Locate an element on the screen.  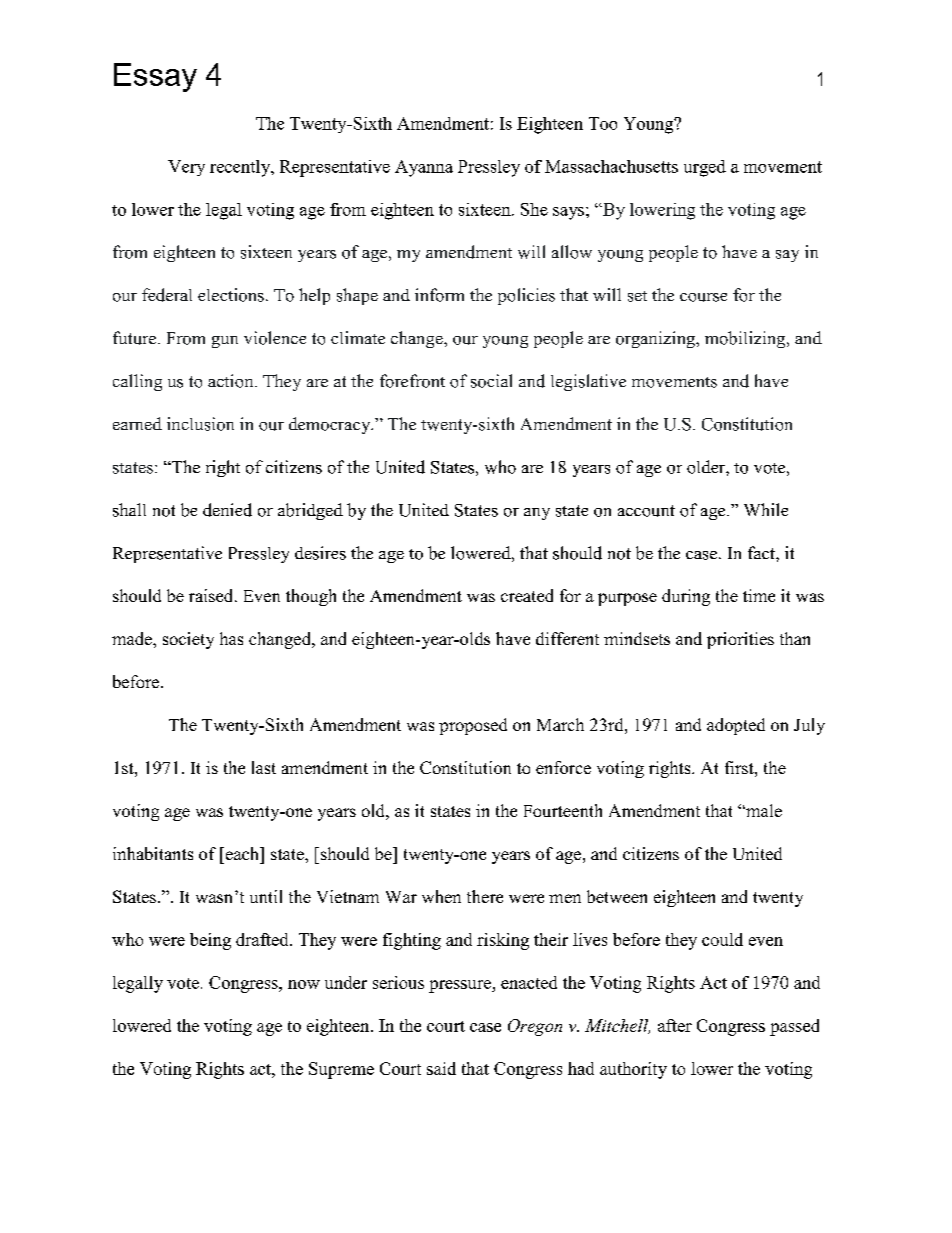
elections is located at coordinates (231, 295).
